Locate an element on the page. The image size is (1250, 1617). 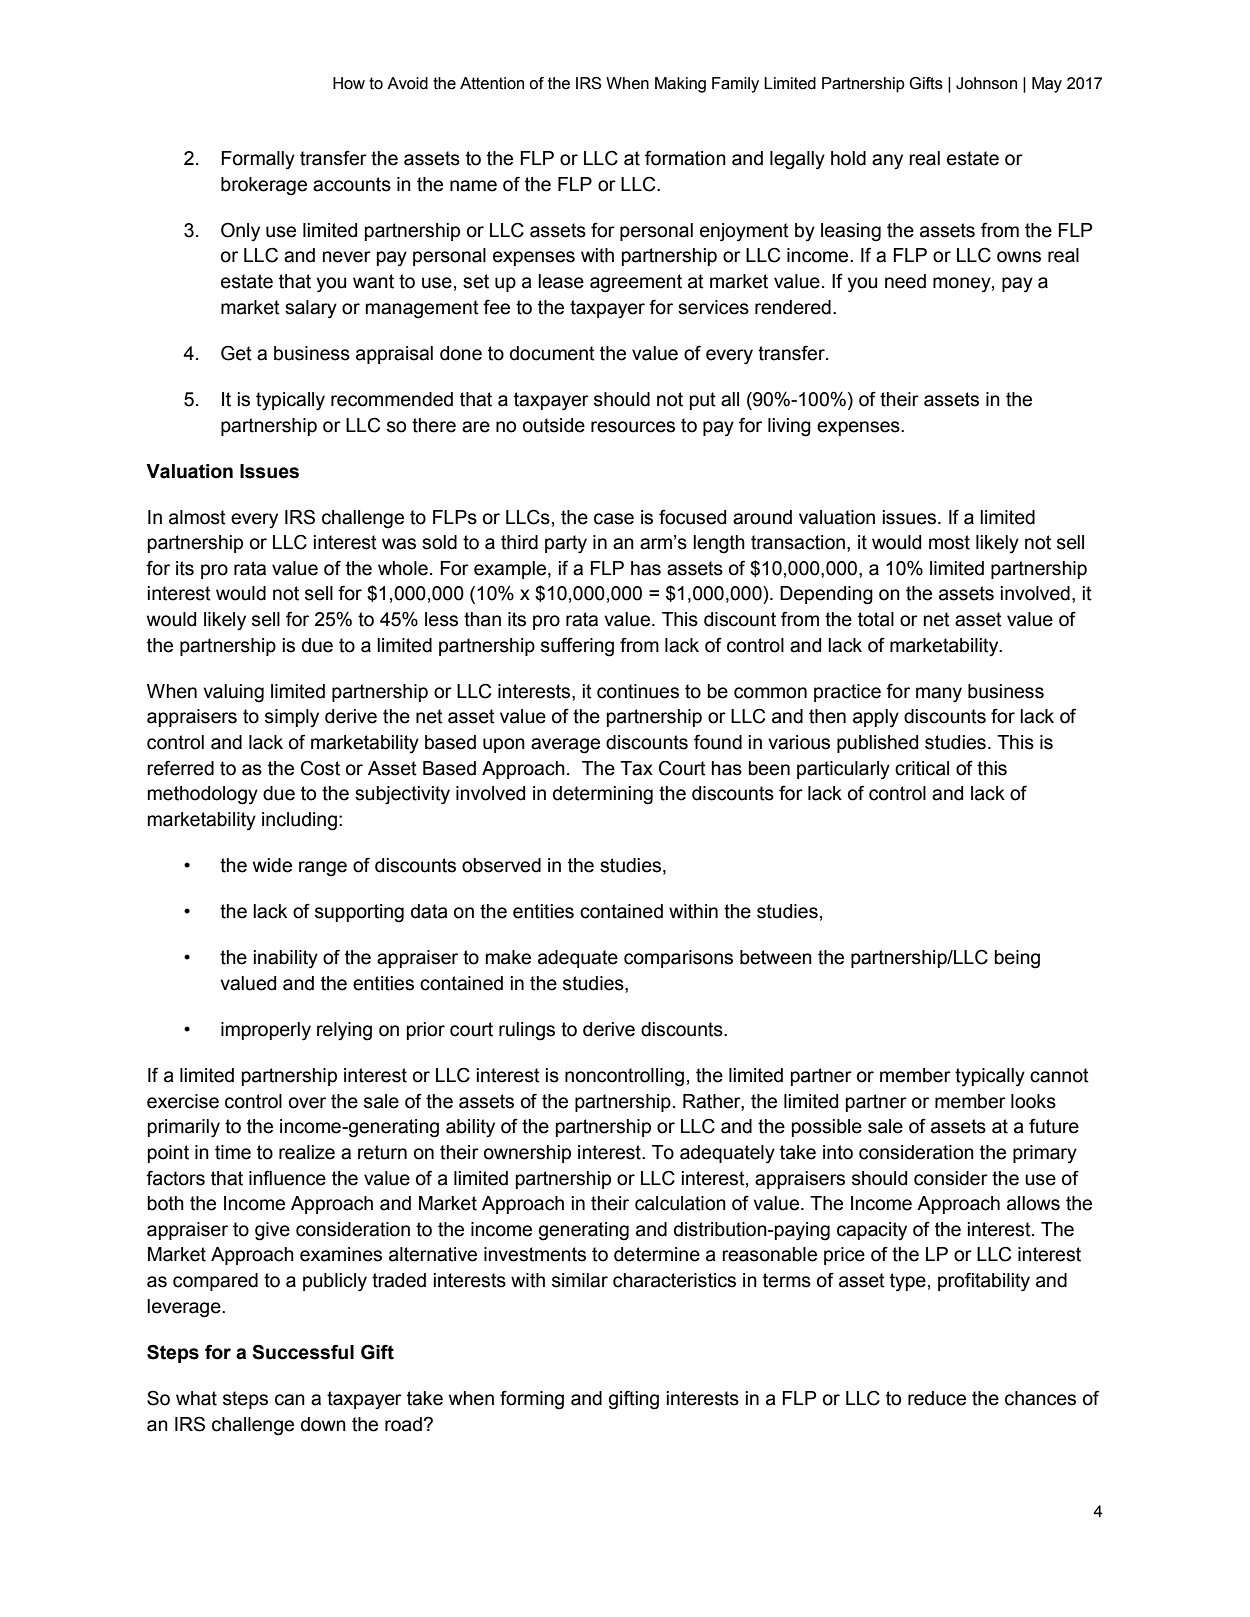
document is located at coordinates (552, 353).
